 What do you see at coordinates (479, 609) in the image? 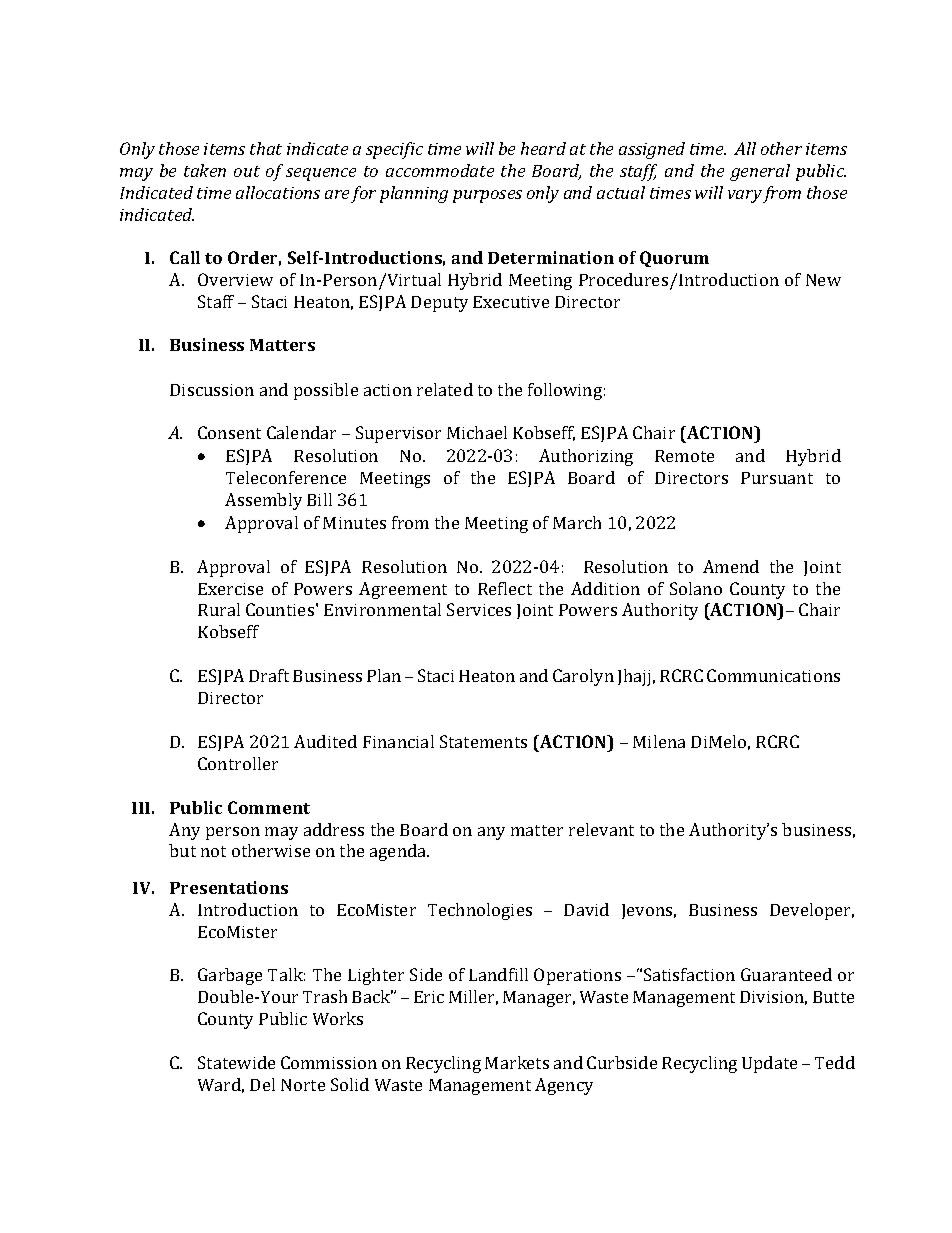
I see `Services` at bounding box center [479, 609].
